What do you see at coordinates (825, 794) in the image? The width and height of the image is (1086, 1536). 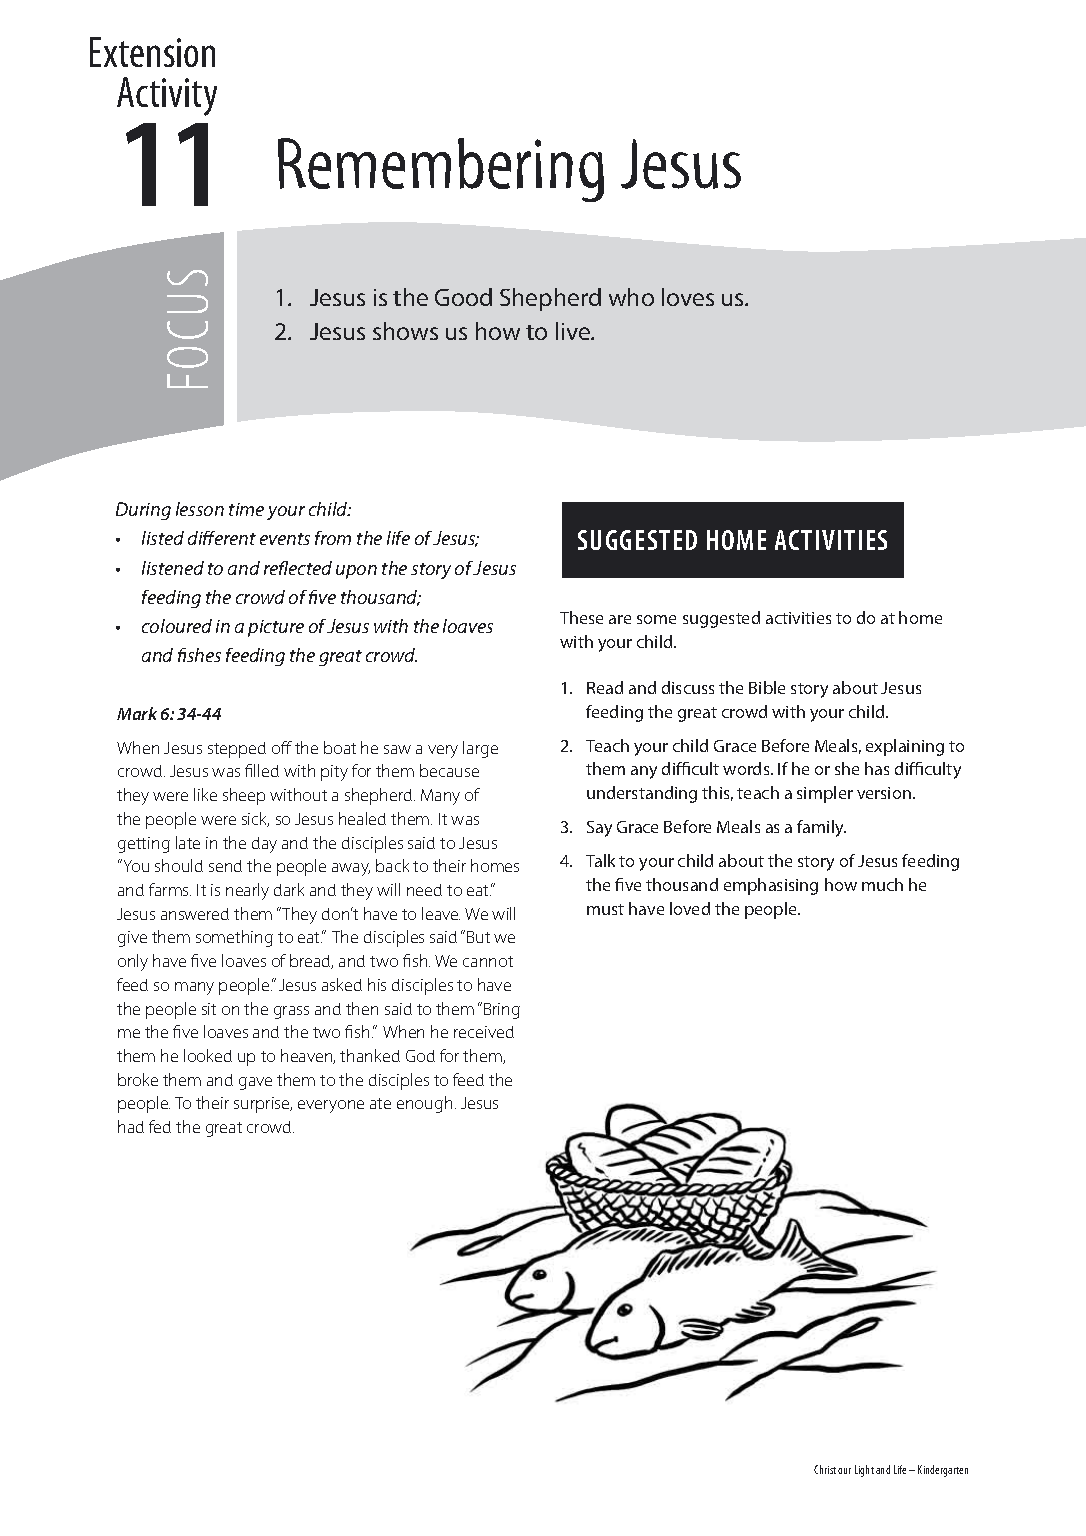 I see `simpler` at bounding box center [825, 794].
